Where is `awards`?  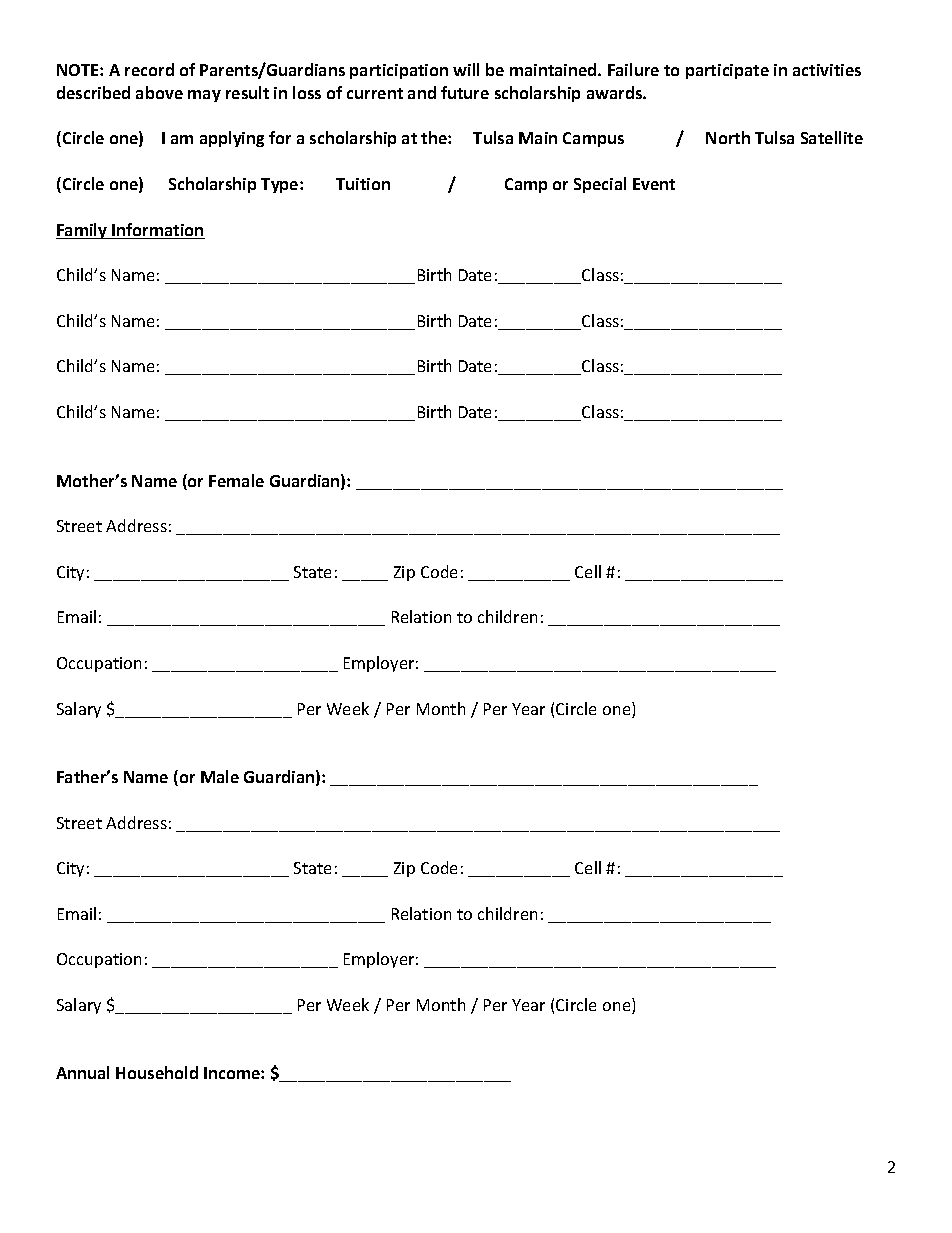
awards is located at coordinates (615, 92).
